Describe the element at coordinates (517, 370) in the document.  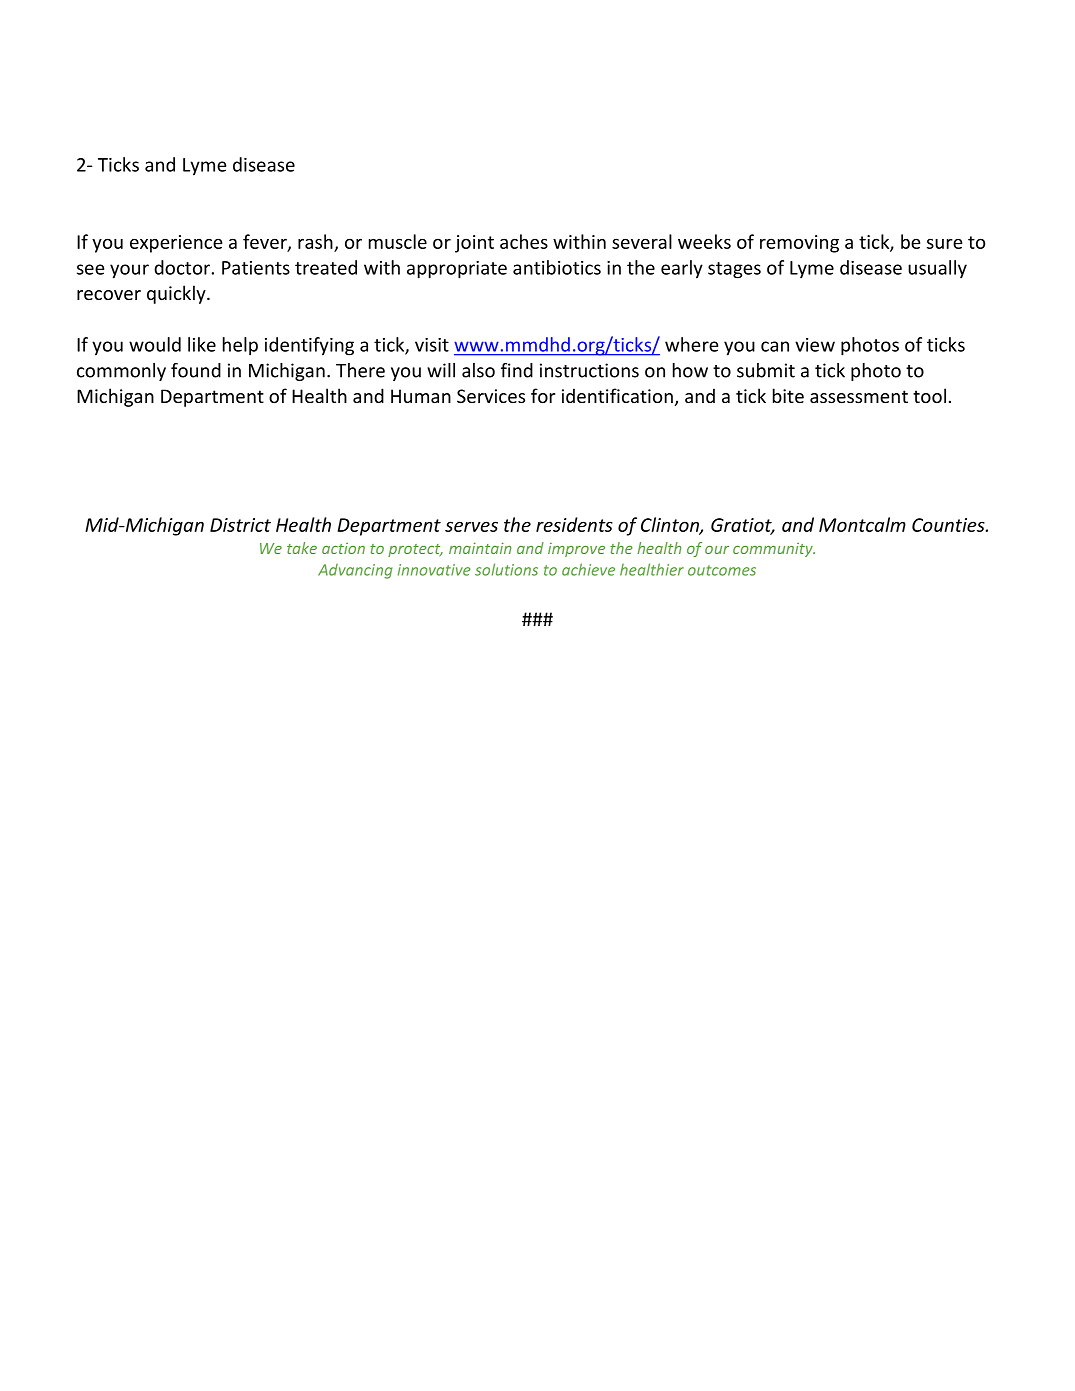
I see `find` at that location.
